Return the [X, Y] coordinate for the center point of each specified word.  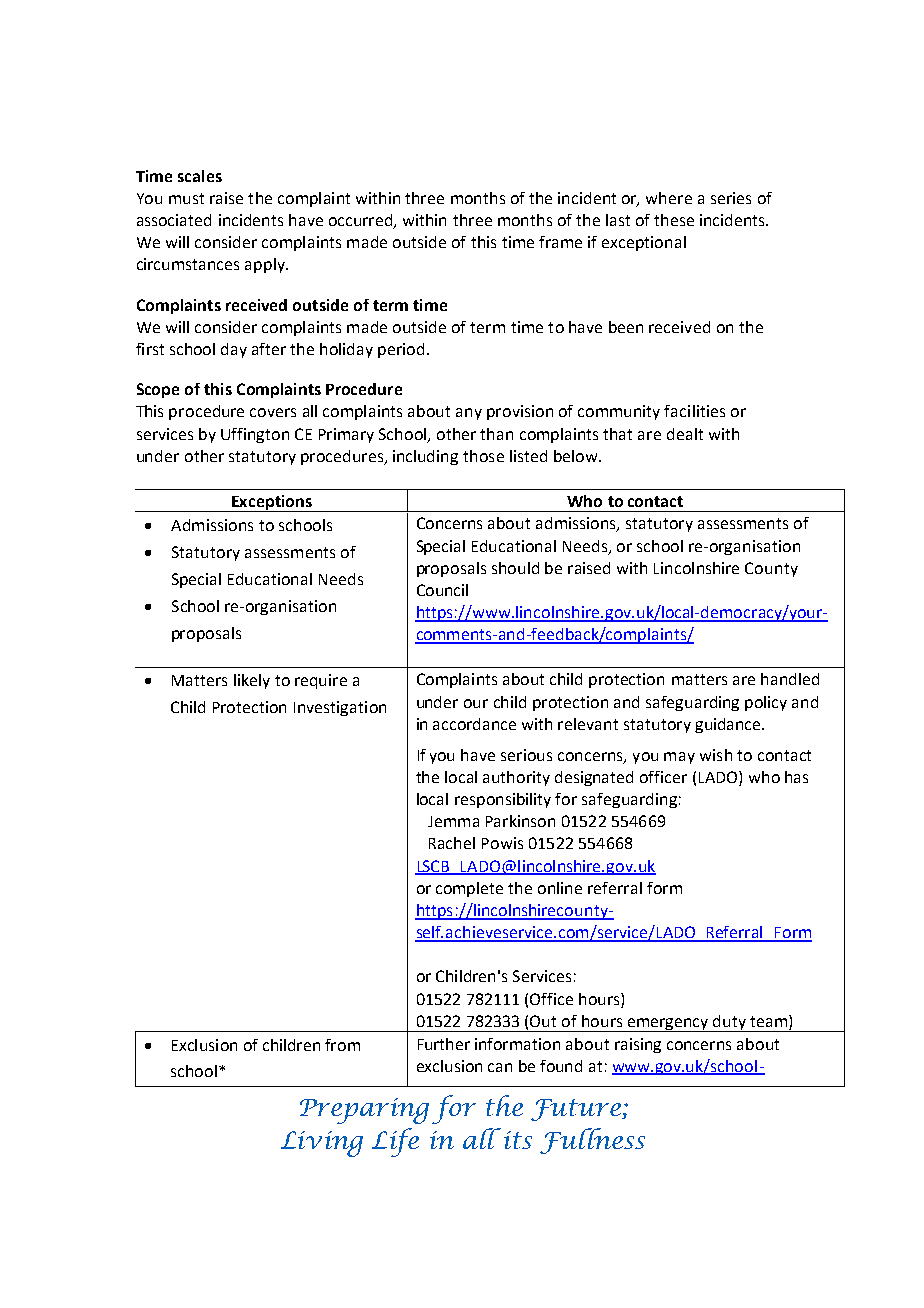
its [518, 1140]
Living [322, 1144]
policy [766, 703]
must [186, 198]
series [731, 198]
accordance [474, 724]
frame [560, 242]
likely [252, 681]
